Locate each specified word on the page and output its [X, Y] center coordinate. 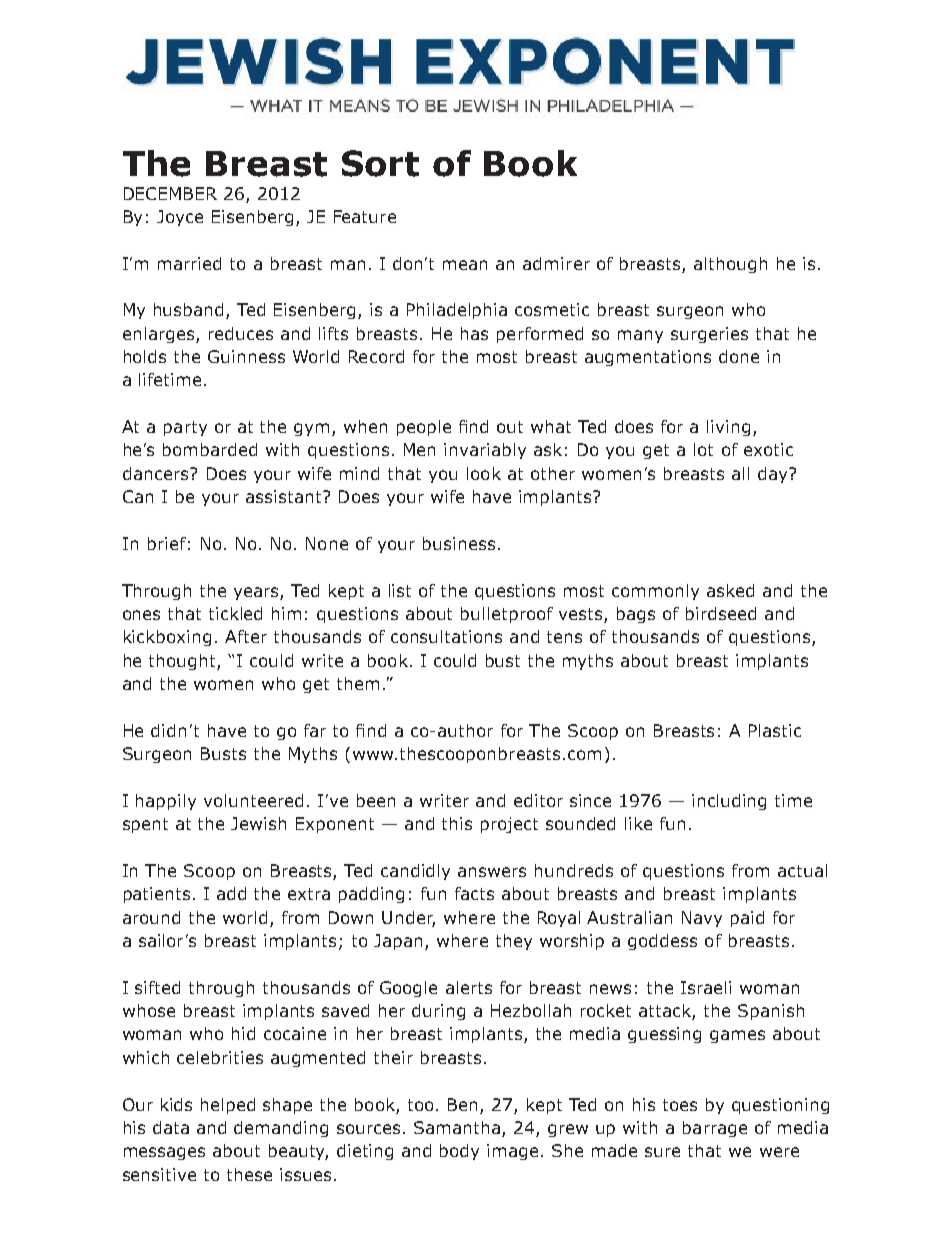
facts [474, 893]
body [459, 1152]
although [730, 265]
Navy [702, 919]
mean [465, 265]
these [249, 1174]
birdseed [721, 613]
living [728, 428]
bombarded [210, 449]
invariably [485, 451]
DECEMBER [170, 193]
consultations [446, 636]
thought [183, 662]
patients [157, 895]
